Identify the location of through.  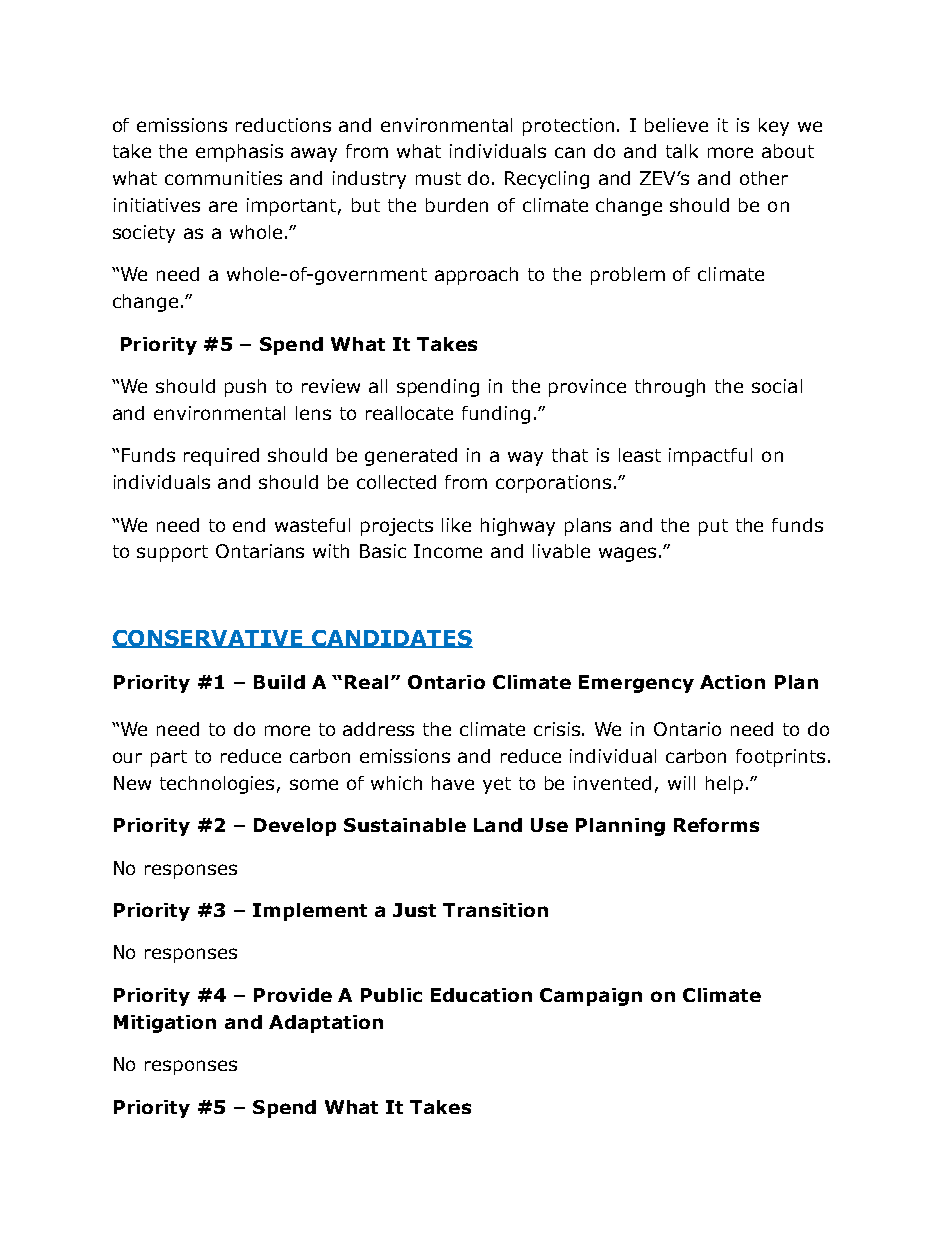
(670, 388).
